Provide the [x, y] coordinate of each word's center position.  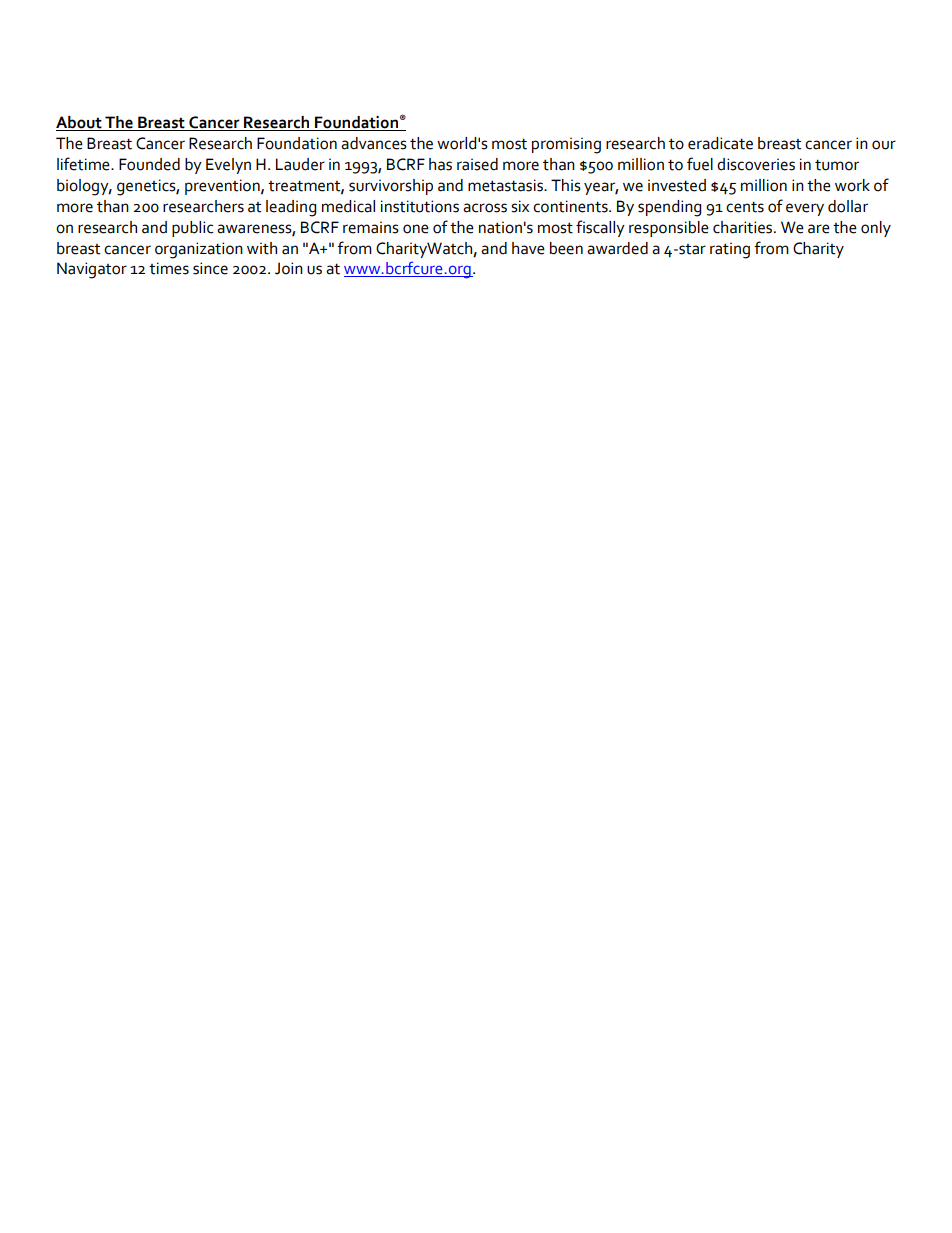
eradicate [720, 143]
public [192, 229]
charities [744, 227]
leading [291, 208]
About [80, 123]
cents [745, 207]
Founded [149, 164]
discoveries [756, 164]
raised [477, 164]
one [416, 229]
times [169, 268]
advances [374, 143]
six [520, 206]
